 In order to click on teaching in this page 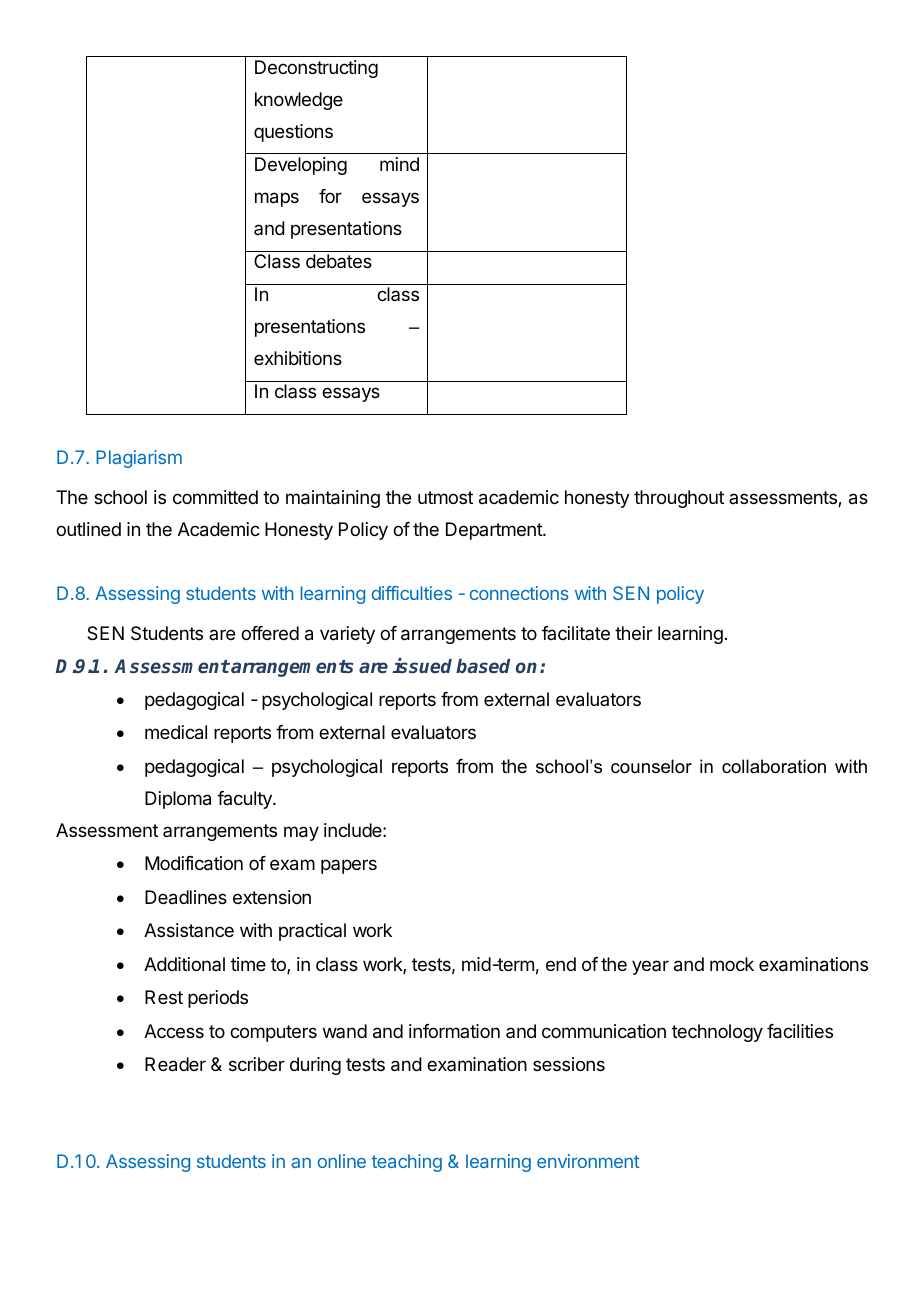, I will do `click(407, 1163)`.
